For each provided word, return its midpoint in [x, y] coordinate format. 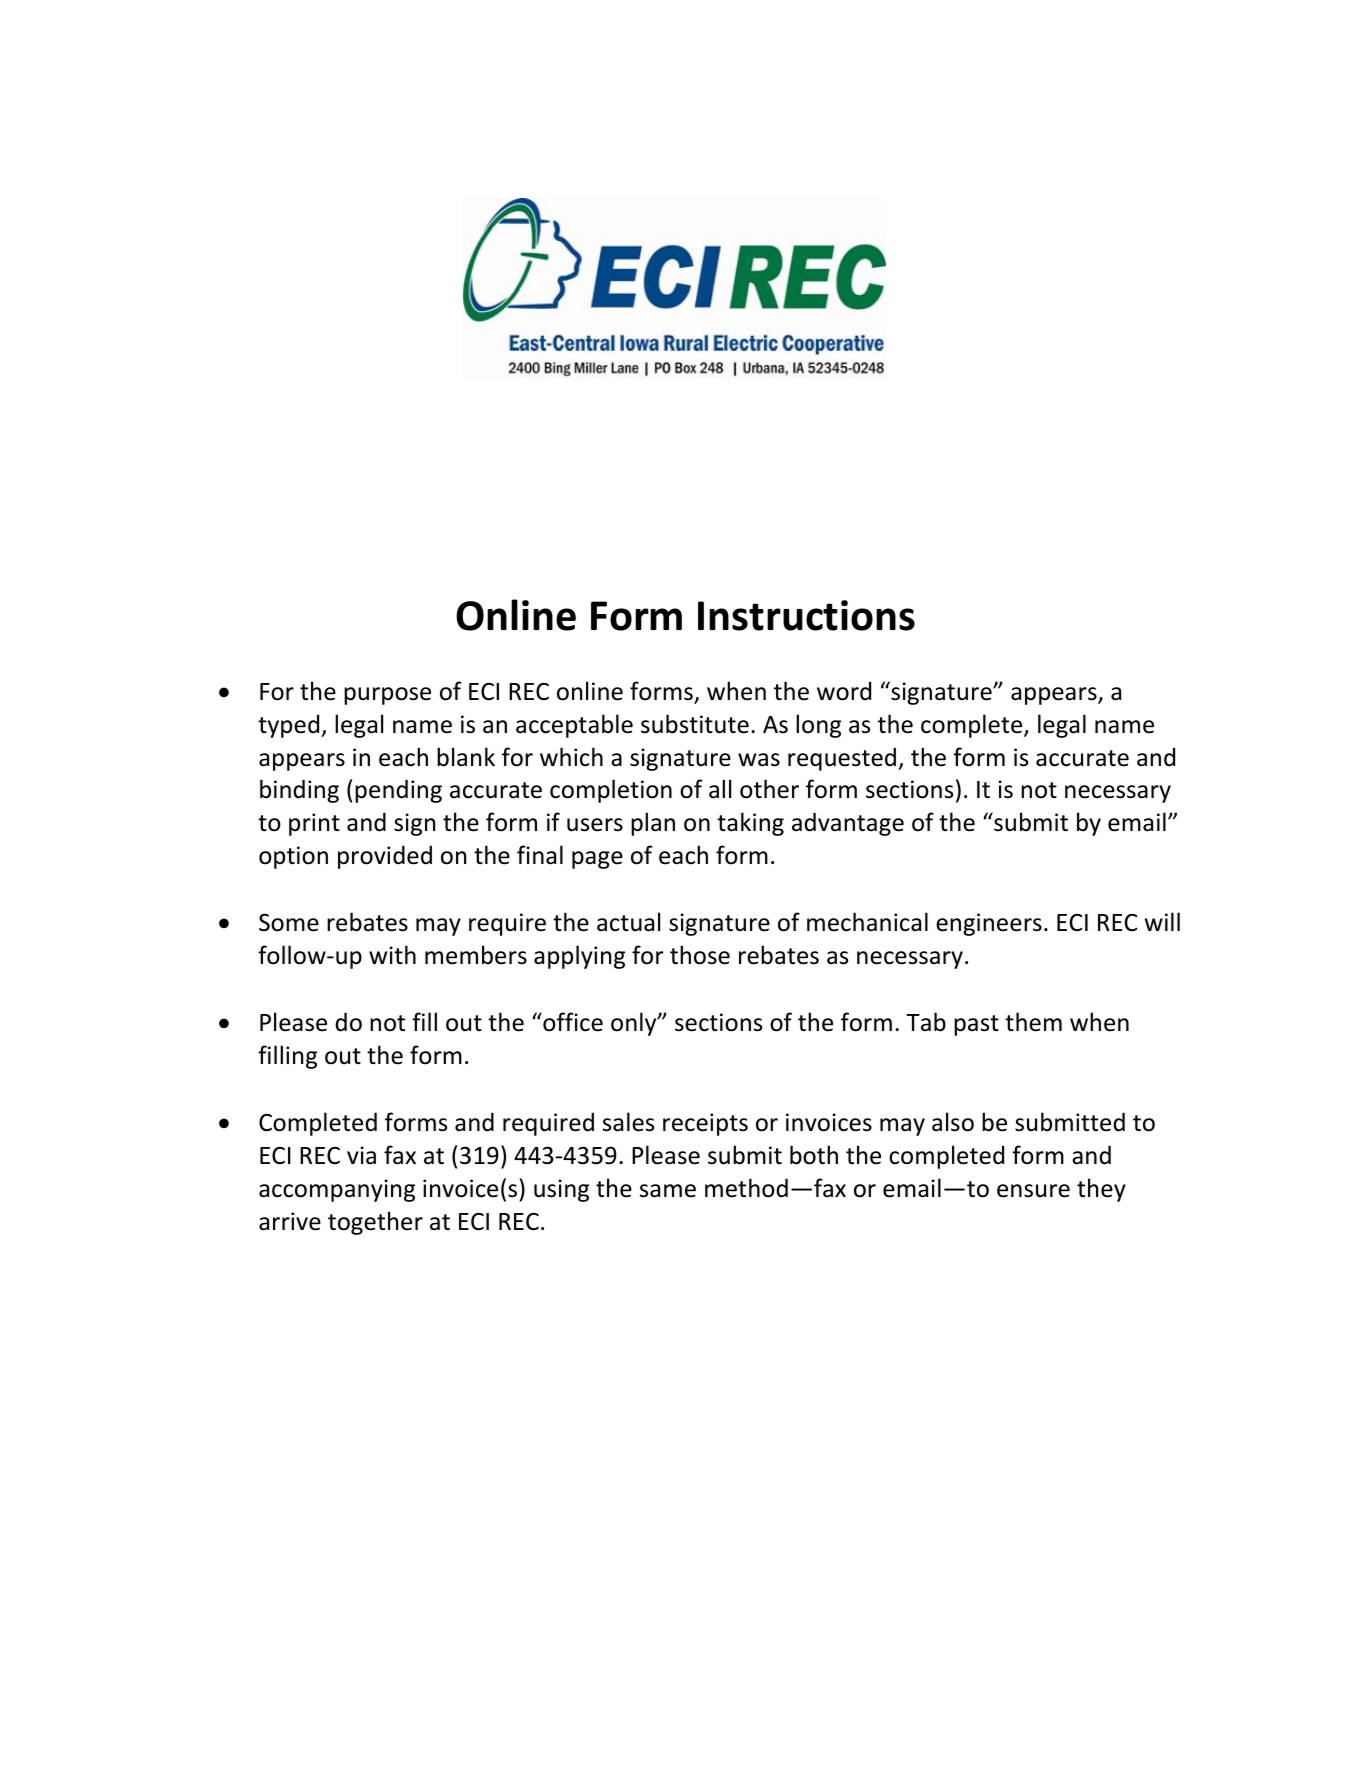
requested [843, 759]
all [720, 789]
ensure [1033, 1191]
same [668, 1191]
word [844, 691]
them [1033, 1022]
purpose [387, 696]
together [375, 1223]
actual [628, 922]
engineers [989, 924]
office [572, 1022]
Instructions [806, 615]
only [635, 1024]
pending [398, 791]
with [392, 955]
